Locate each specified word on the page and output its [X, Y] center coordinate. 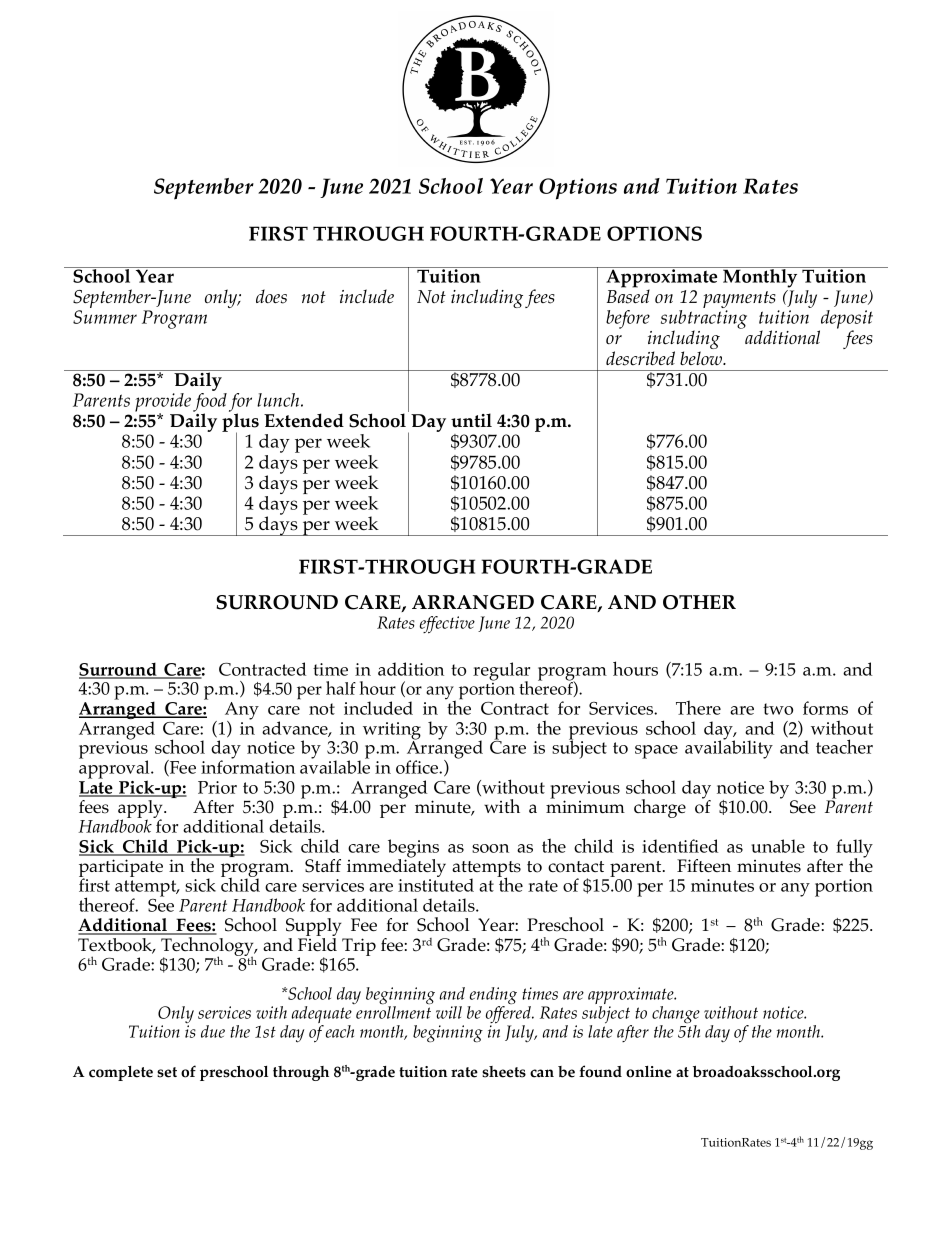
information [248, 766]
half [341, 688]
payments [739, 301]
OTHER [699, 602]
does [271, 296]
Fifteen [704, 865]
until [471, 420]
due [213, 1031]
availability [729, 748]
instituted [436, 884]
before [629, 321]
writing [392, 732]
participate [121, 869]
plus [240, 423]
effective [447, 625]
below [702, 358]
